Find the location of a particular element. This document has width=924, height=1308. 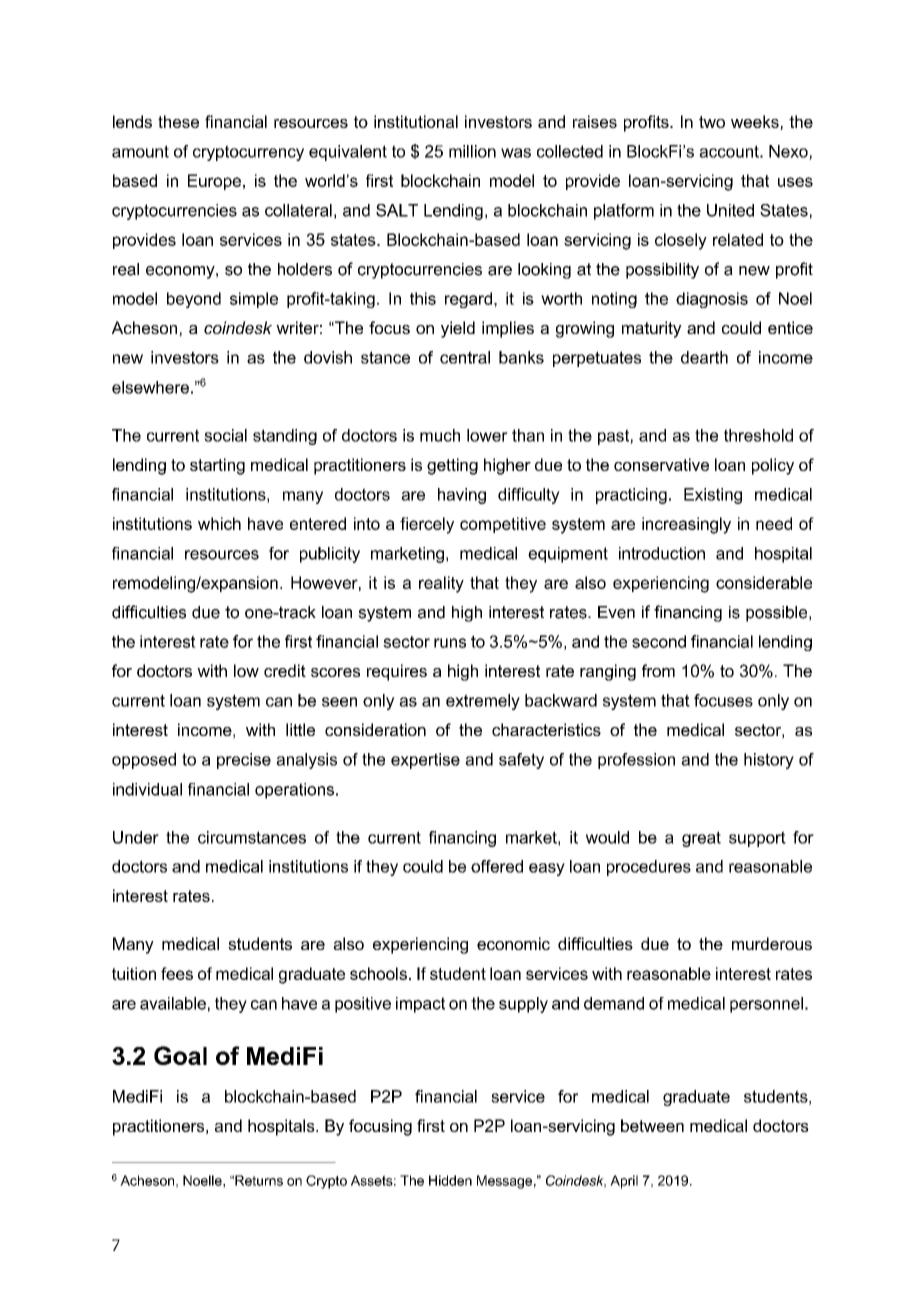

much is located at coordinates (440, 435).
